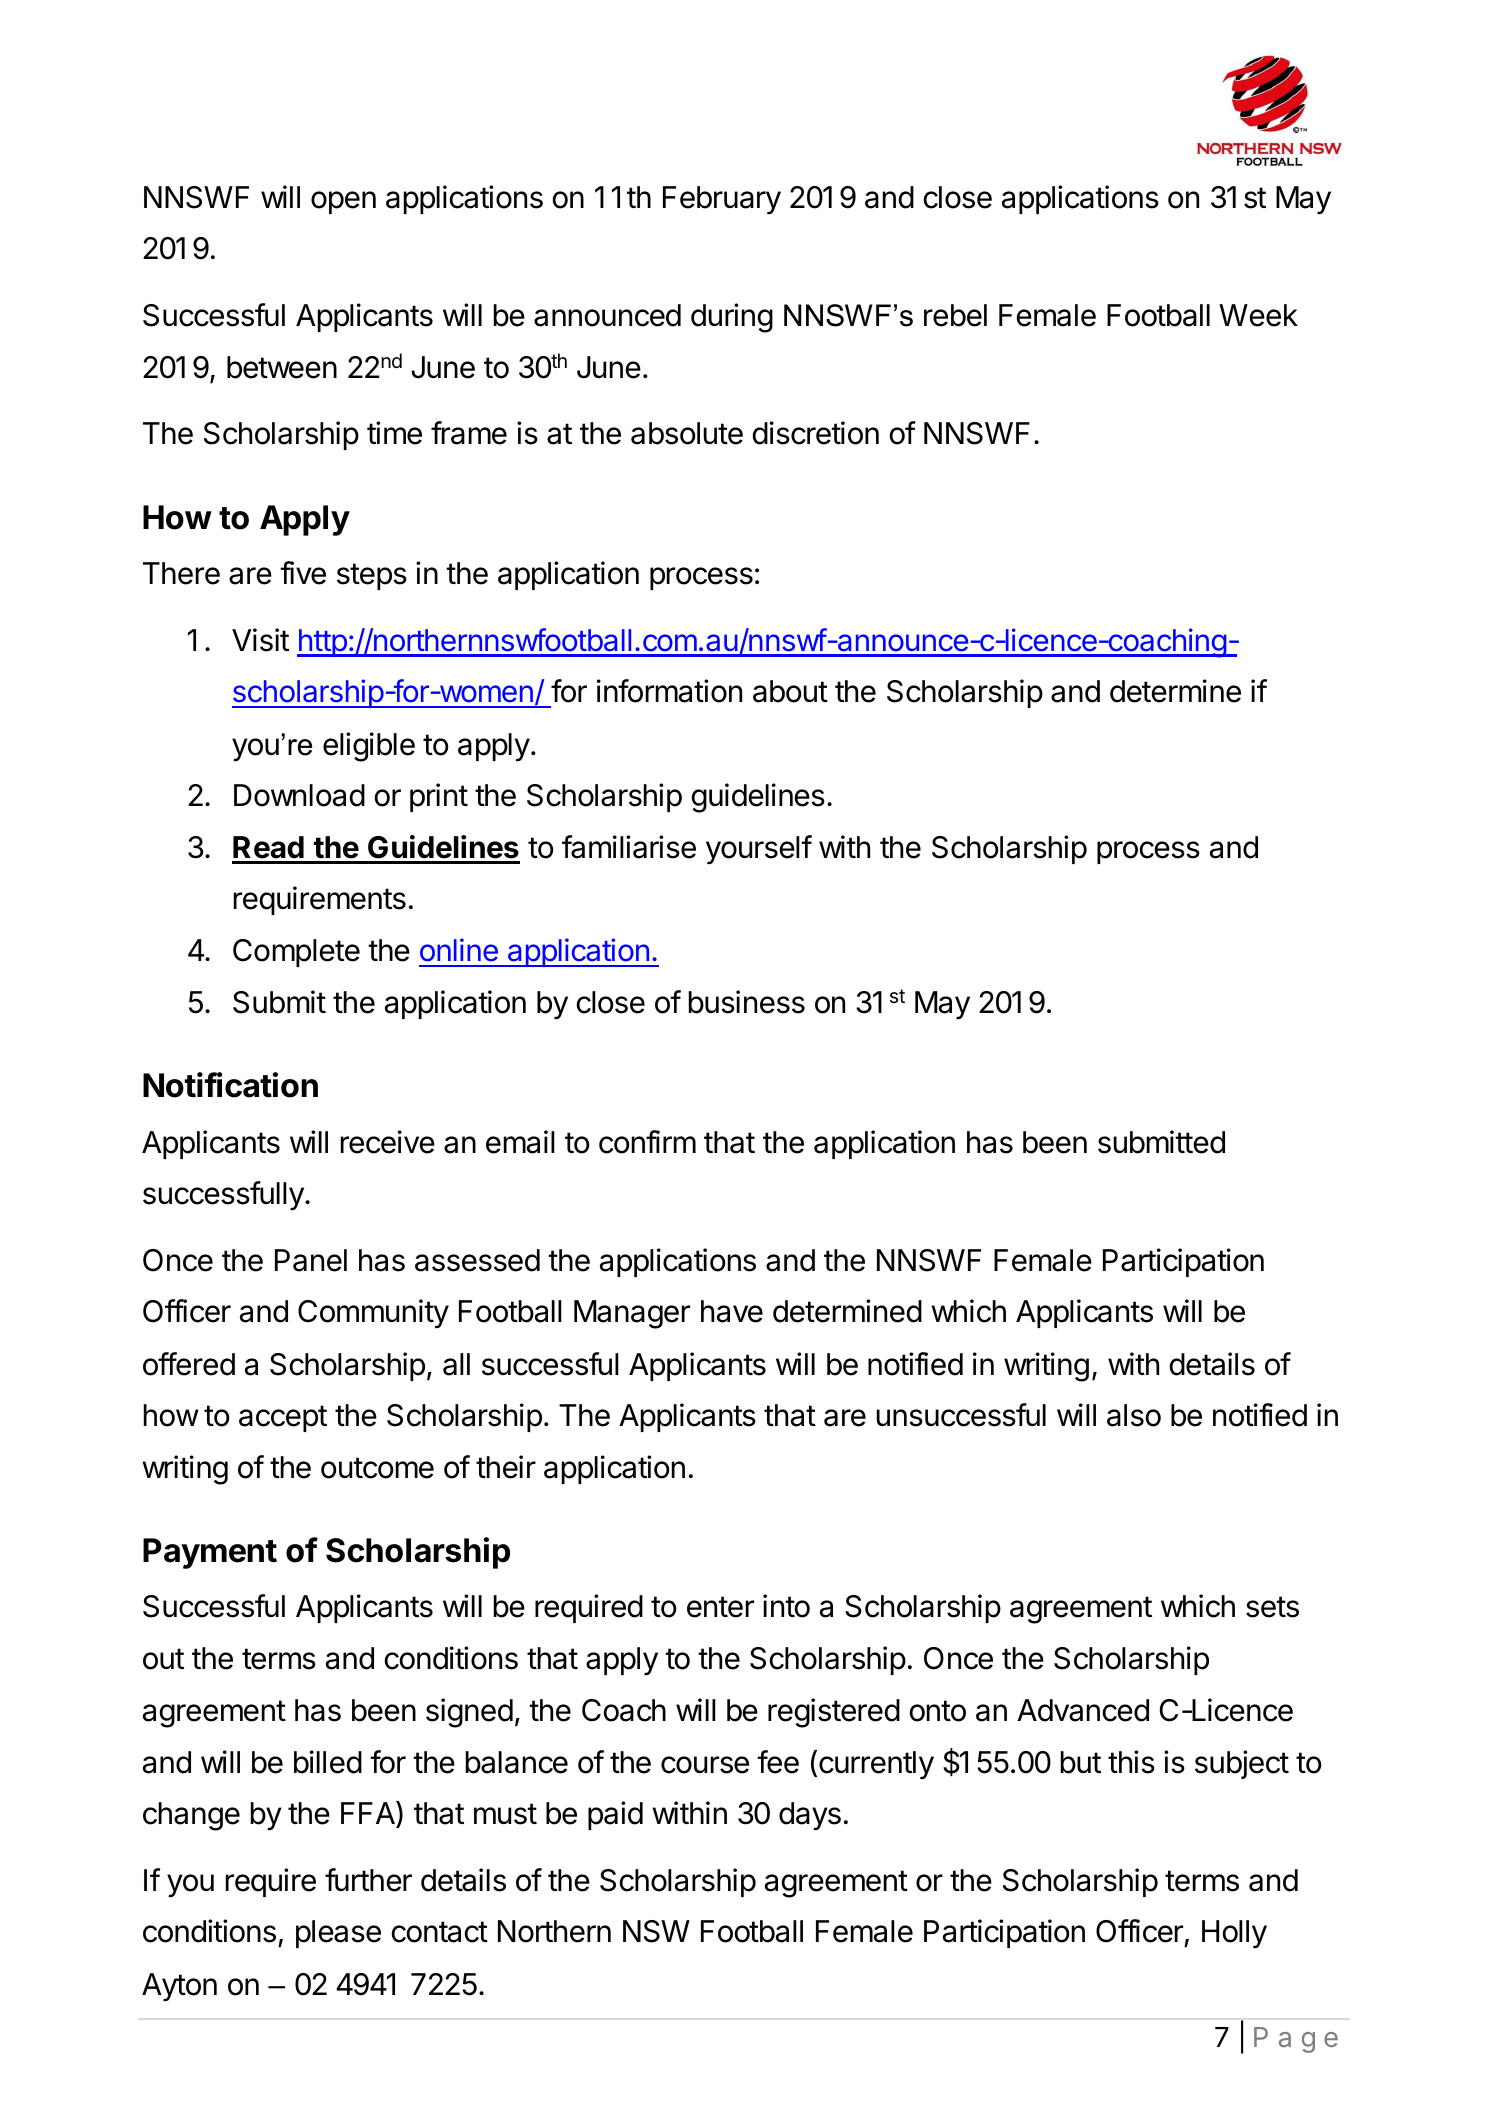 This image has width=1487, height=2103. Describe the element at coordinates (722, 200) in the image. I see `February` at that location.
